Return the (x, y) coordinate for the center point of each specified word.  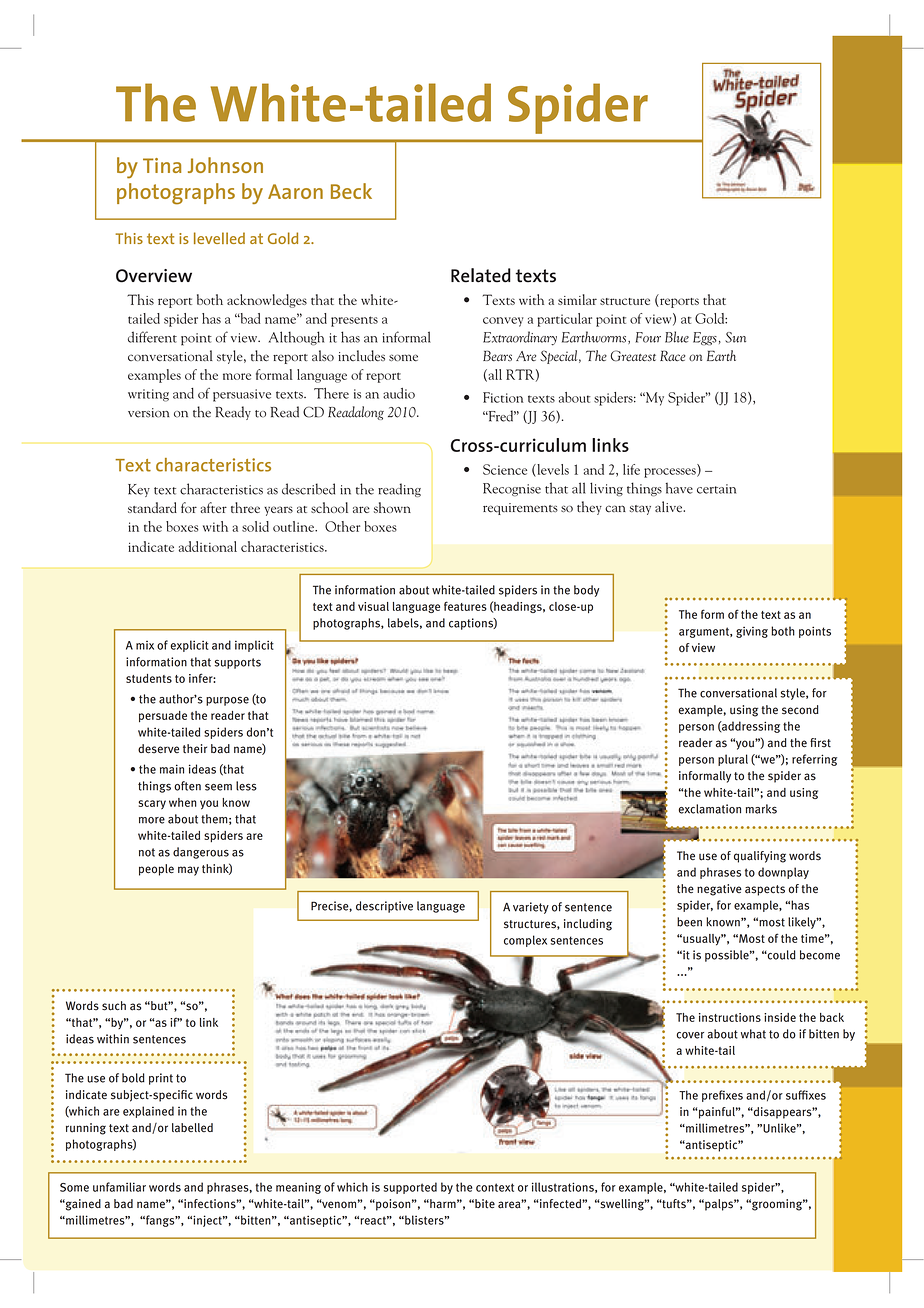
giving (752, 632)
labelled (192, 1128)
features (465, 606)
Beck (351, 191)
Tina (162, 165)
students (149, 678)
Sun (735, 337)
